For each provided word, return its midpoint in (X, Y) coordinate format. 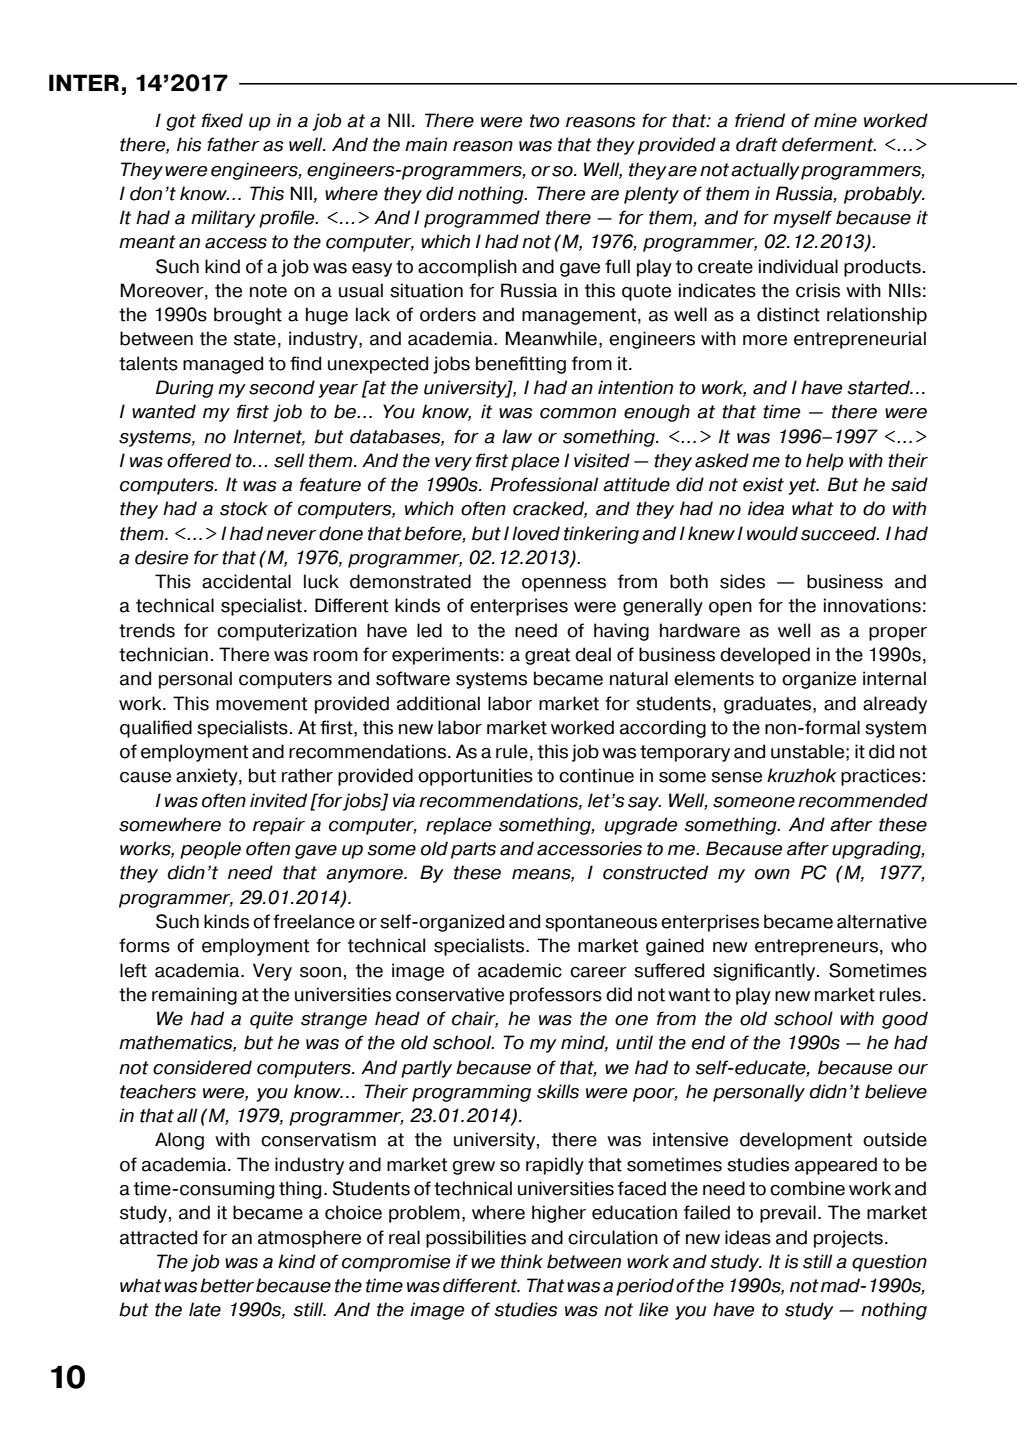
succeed (840, 533)
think (522, 1261)
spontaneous (601, 923)
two (545, 121)
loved (536, 533)
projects (848, 1239)
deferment (829, 144)
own (772, 874)
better (227, 1285)
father (233, 144)
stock (244, 508)
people (210, 850)
